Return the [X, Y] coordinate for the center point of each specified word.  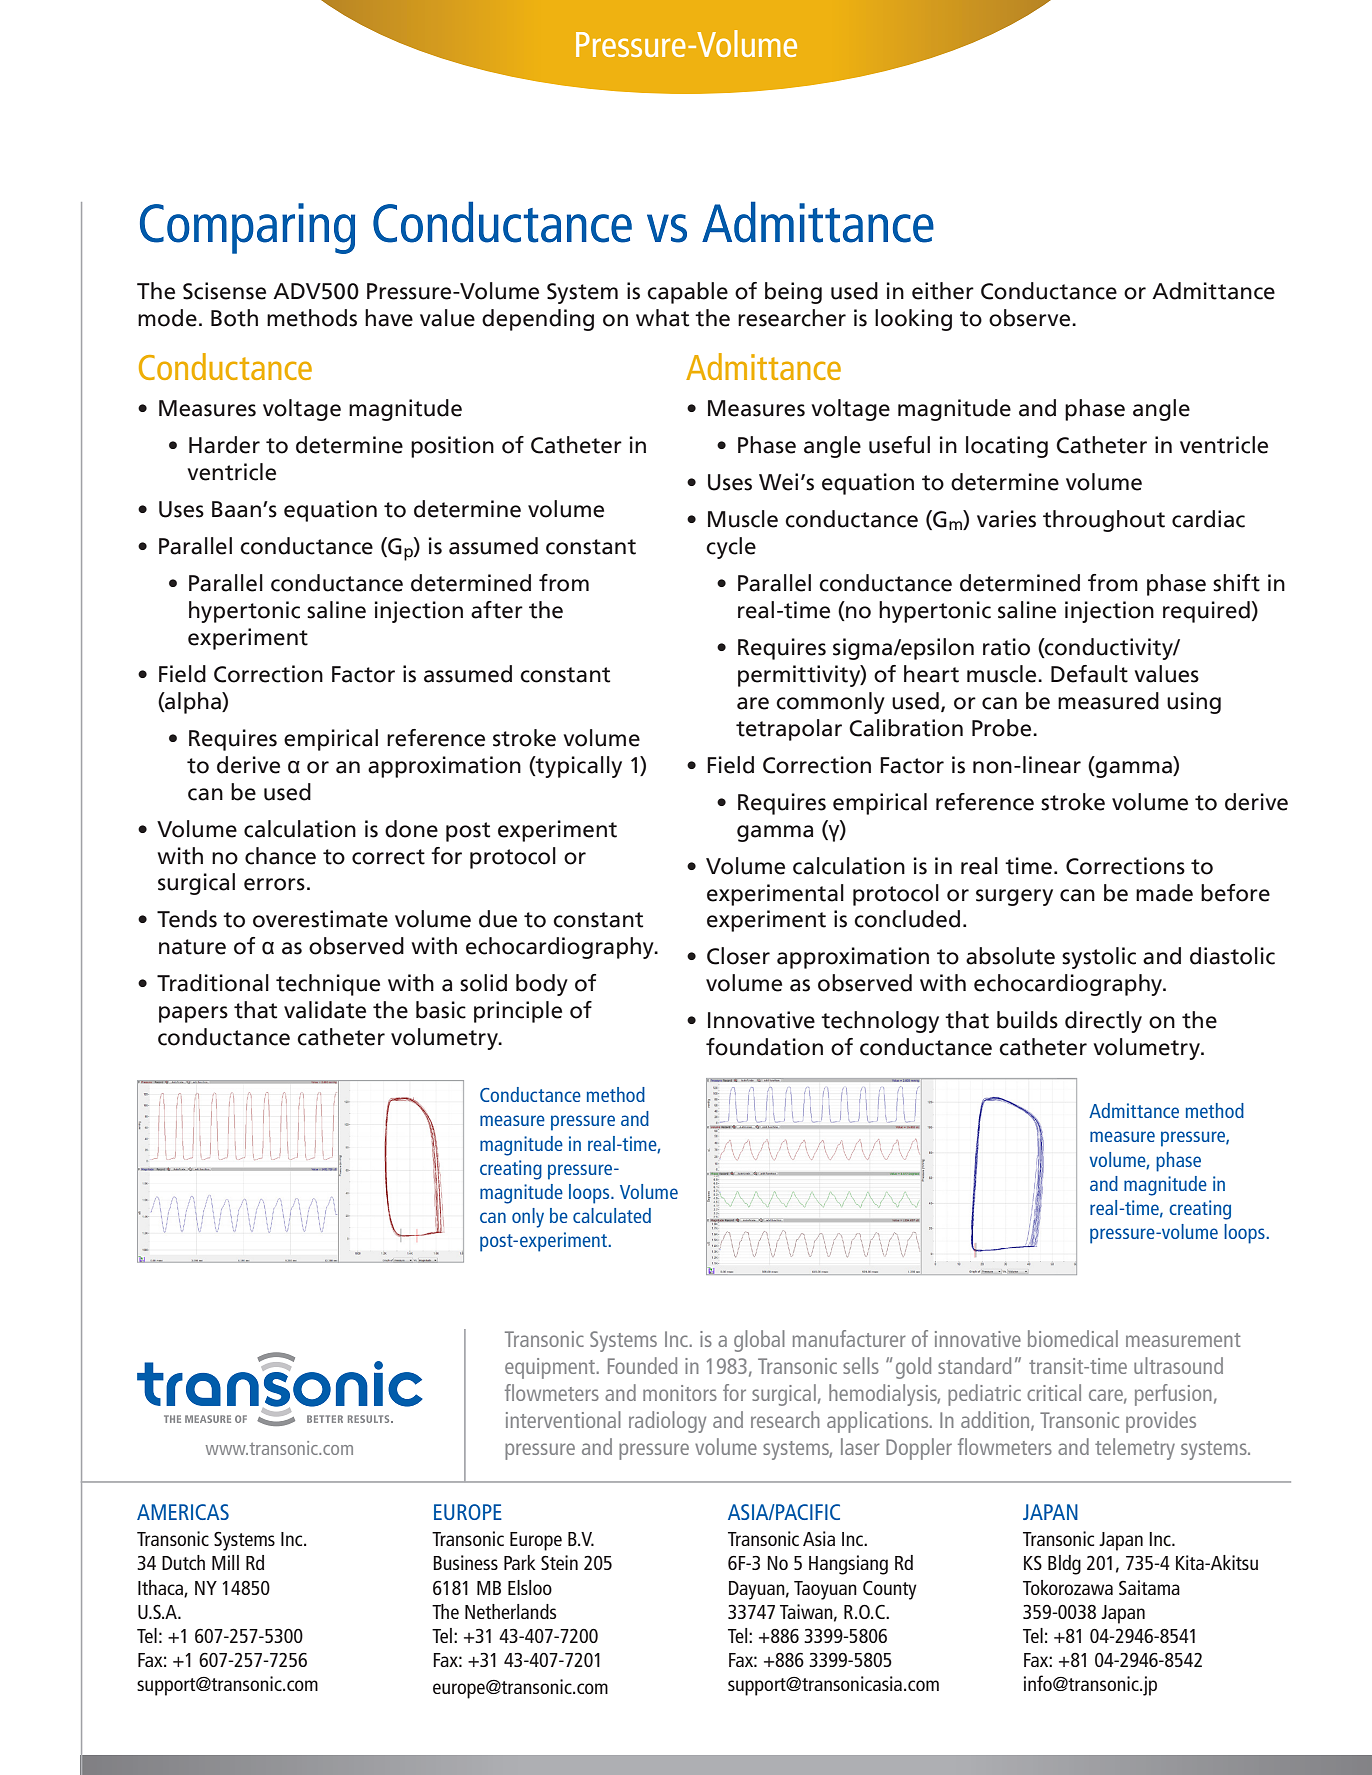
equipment [551, 1368]
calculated [612, 1215]
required [1206, 612]
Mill [225, 1562]
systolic [1099, 958]
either [943, 291]
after [497, 610]
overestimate [320, 919]
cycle [731, 548]
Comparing [247, 228]
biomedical [1073, 1338]
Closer [738, 956]
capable [687, 293]
